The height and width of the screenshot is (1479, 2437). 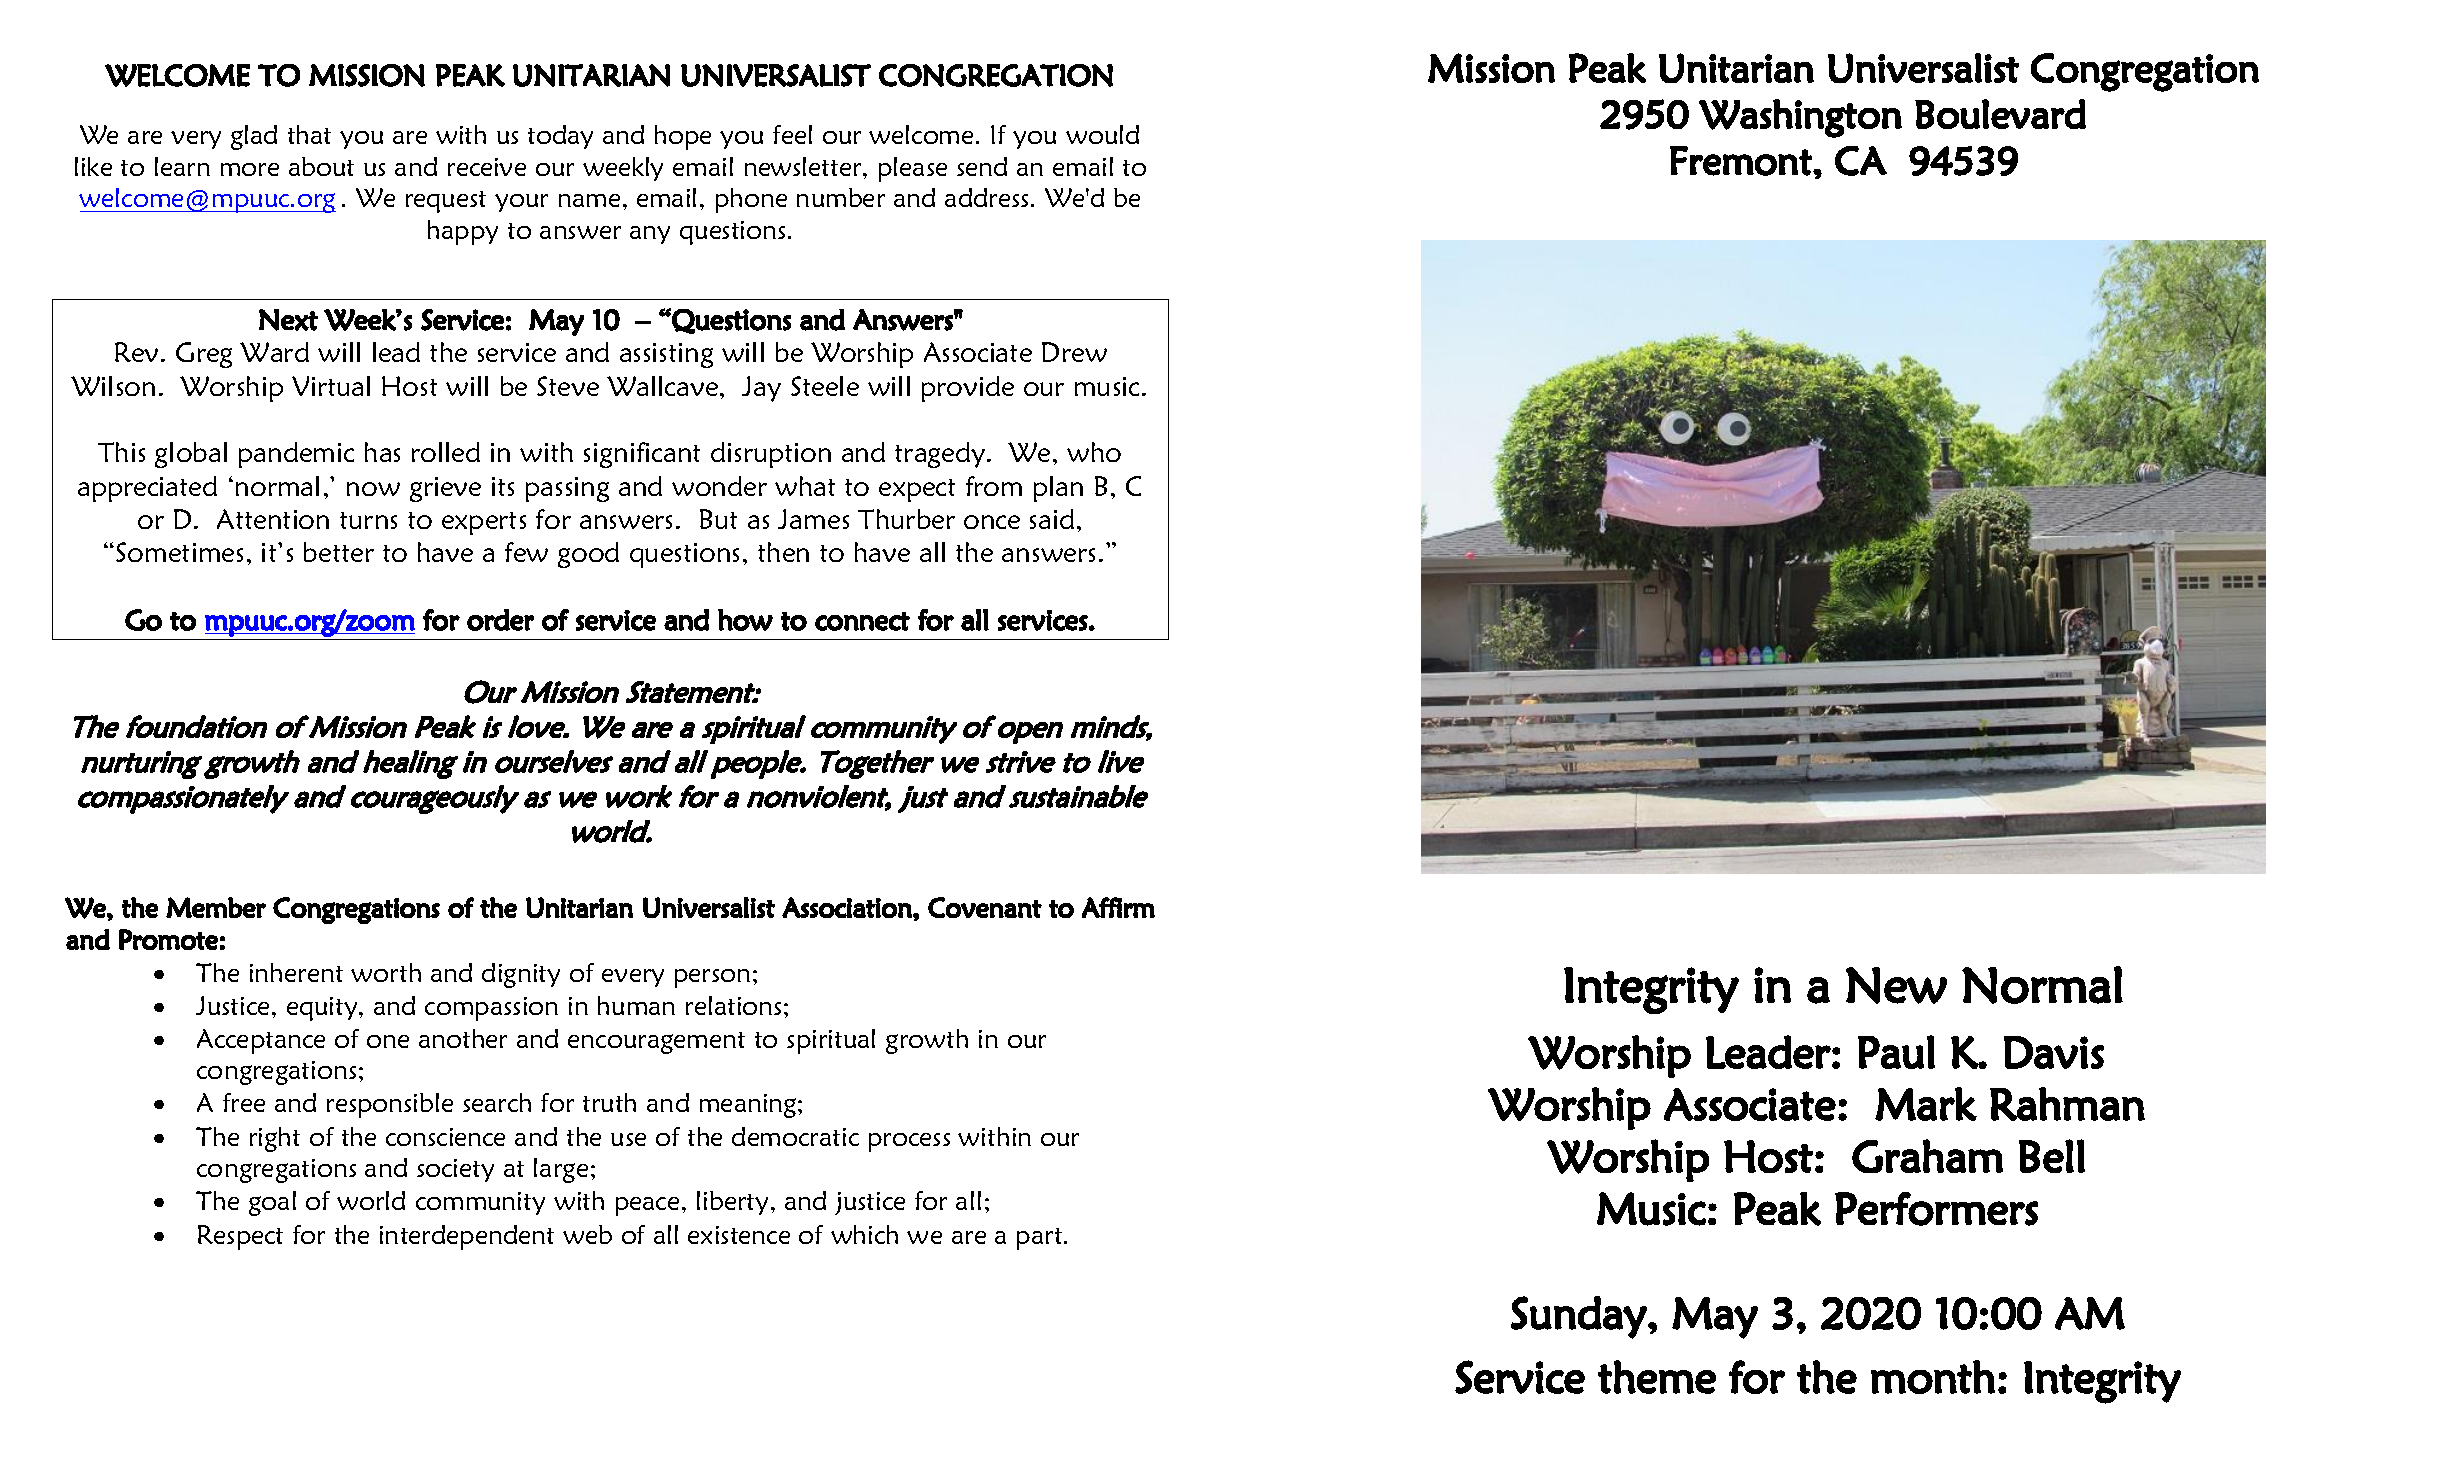 I want to click on Fremont, so click(x=1742, y=161).
